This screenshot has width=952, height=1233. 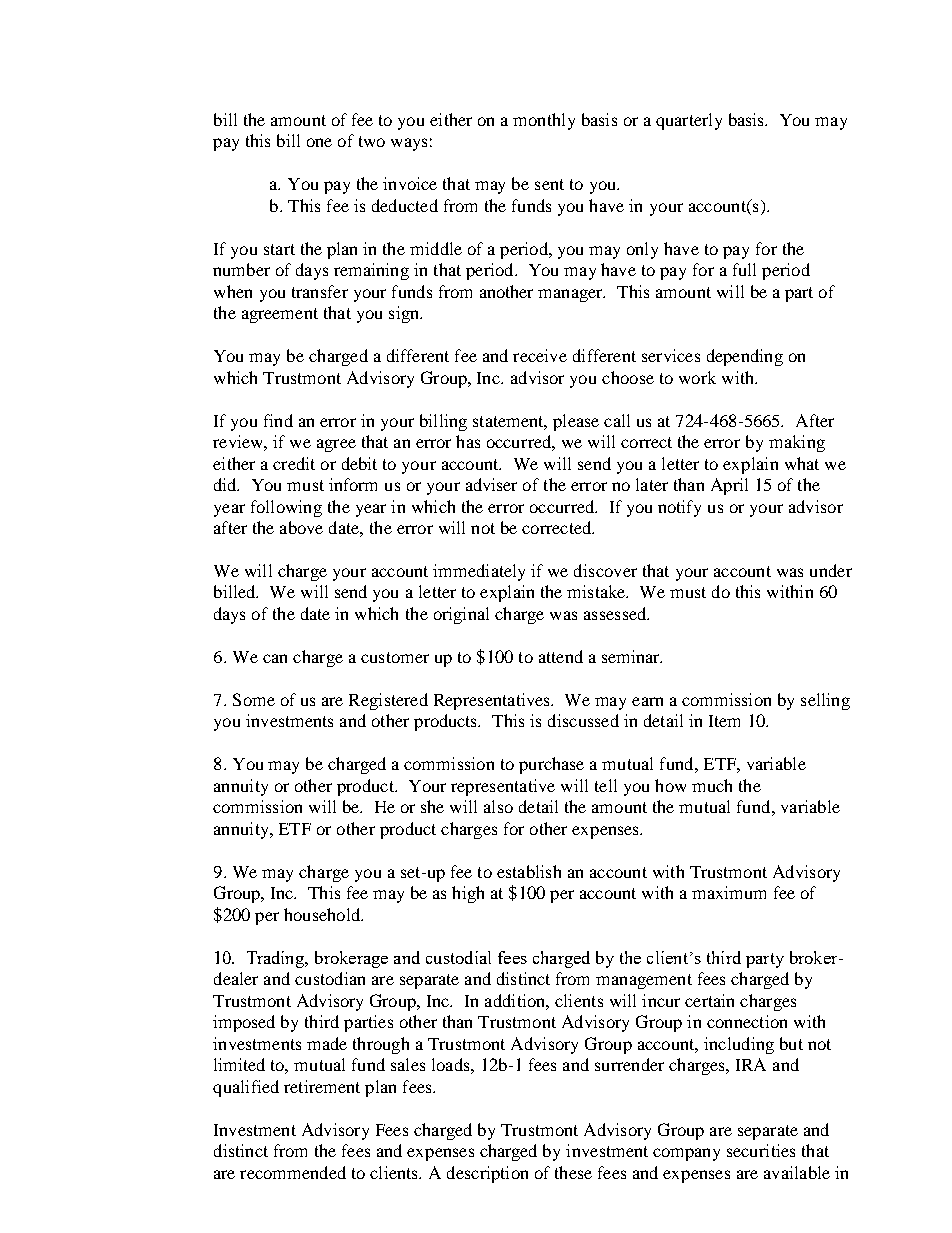 I want to click on description, so click(x=487, y=1174).
